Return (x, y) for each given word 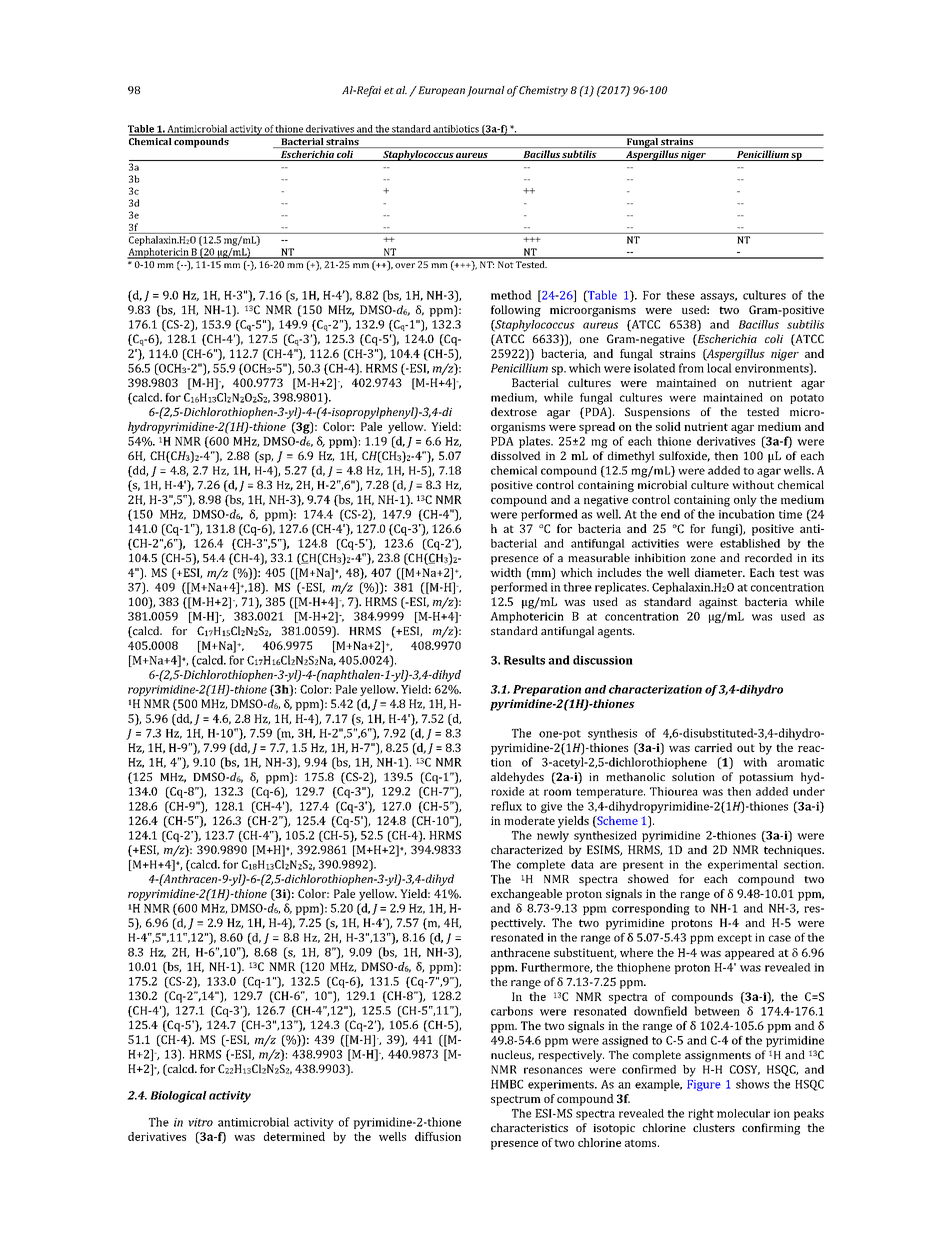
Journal (486, 91)
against (718, 603)
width (505, 572)
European (440, 91)
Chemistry (543, 91)
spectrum (516, 1100)
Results (524, 660)
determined (294, 1136)
